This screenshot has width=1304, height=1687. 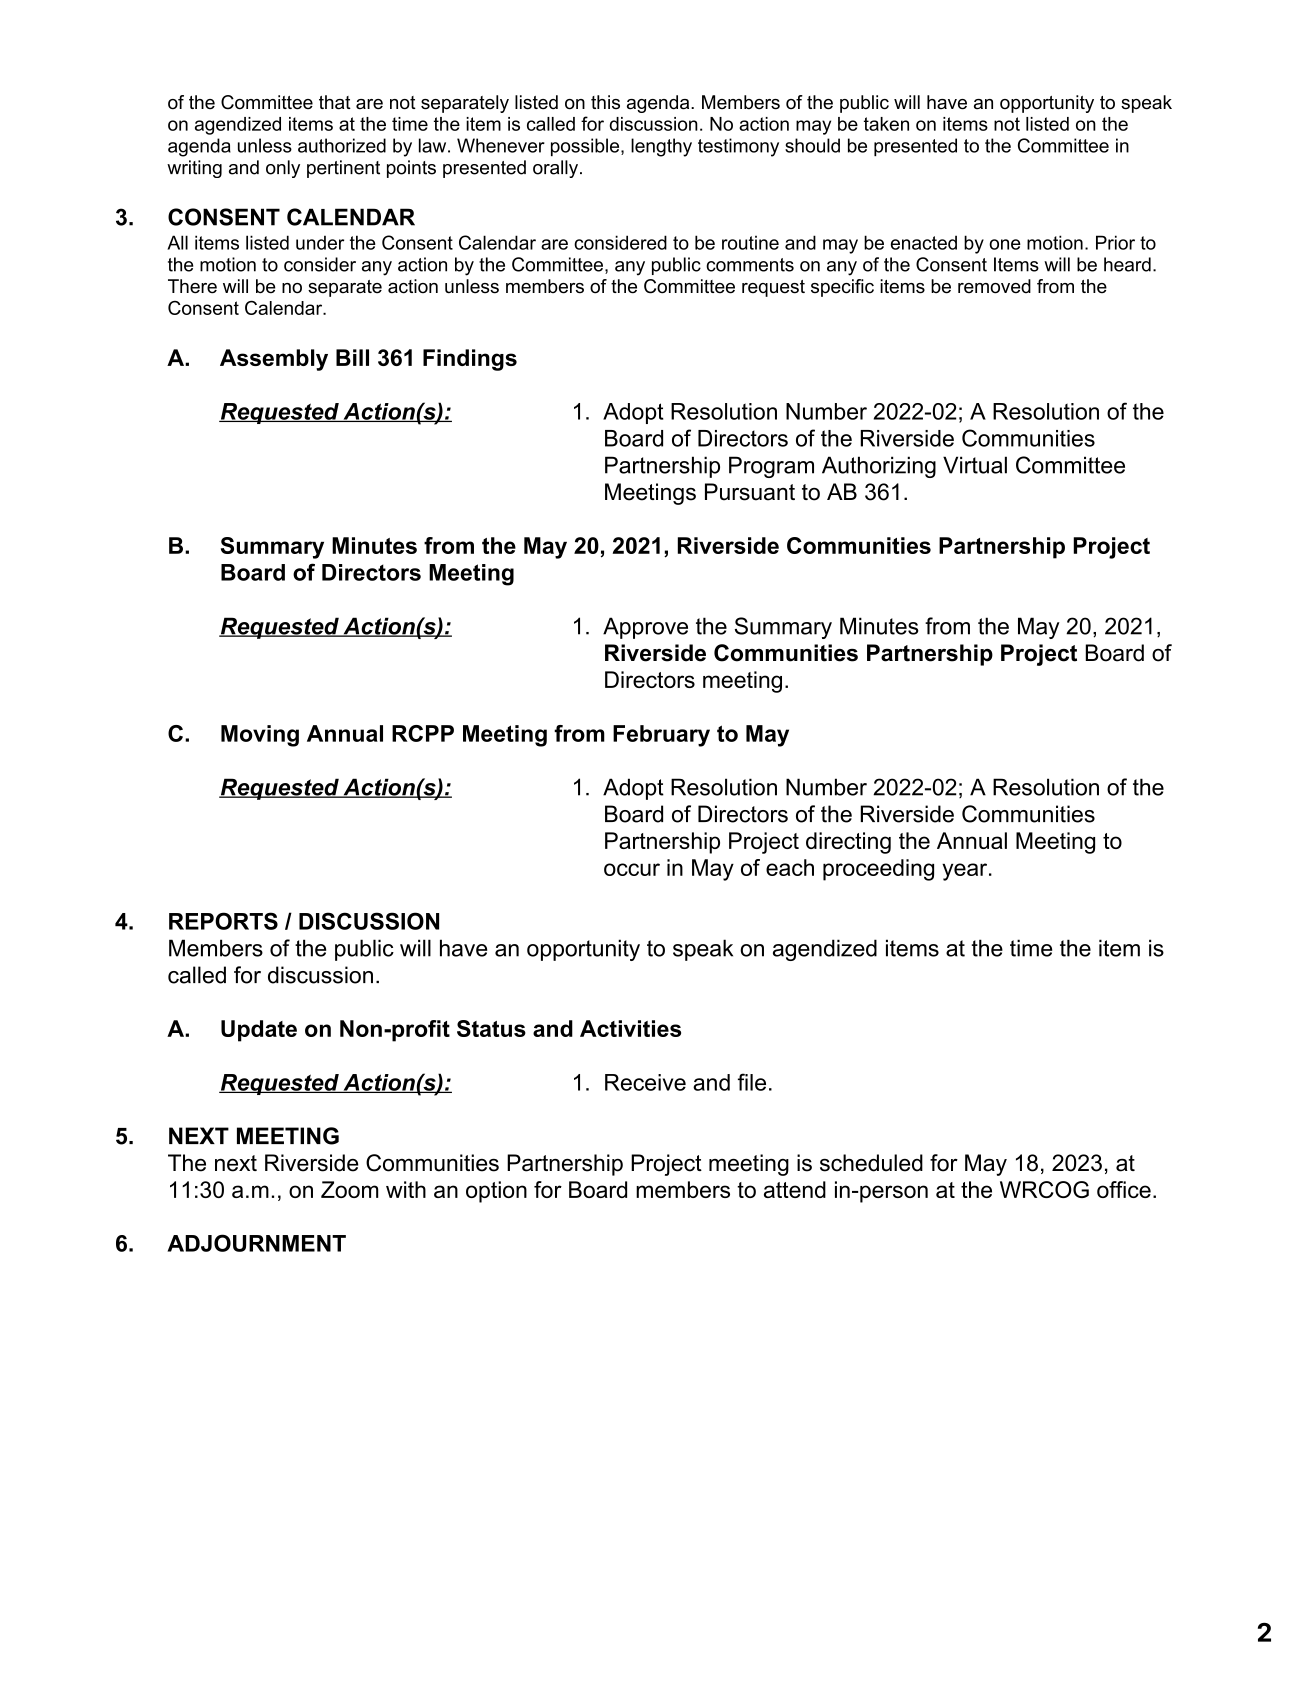 What do you see at coordinates (886, 124) in the screenshot?
I see `taken` at bounding box center [886, 124].
